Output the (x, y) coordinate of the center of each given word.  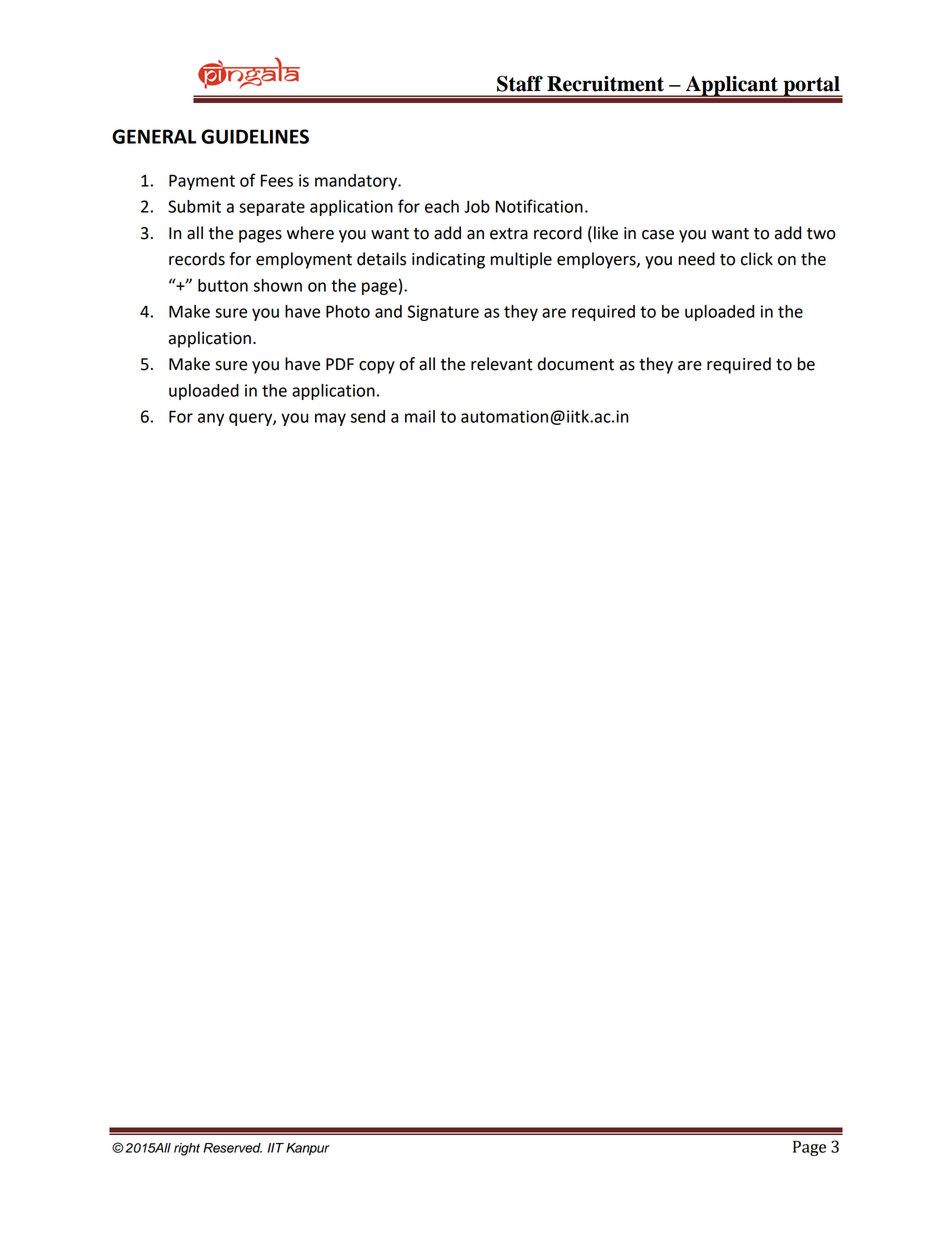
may (330, 419)
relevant (502, 364)
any (211, 419)
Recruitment (605, 84)
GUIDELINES (255, 136)
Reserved (232, 1148)
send (368, 416)
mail (420, 416)
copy (377, 367)
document (576, 364)
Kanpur (308, 1149)
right (187, 1149)
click (757, 259)
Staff (520, 83)
